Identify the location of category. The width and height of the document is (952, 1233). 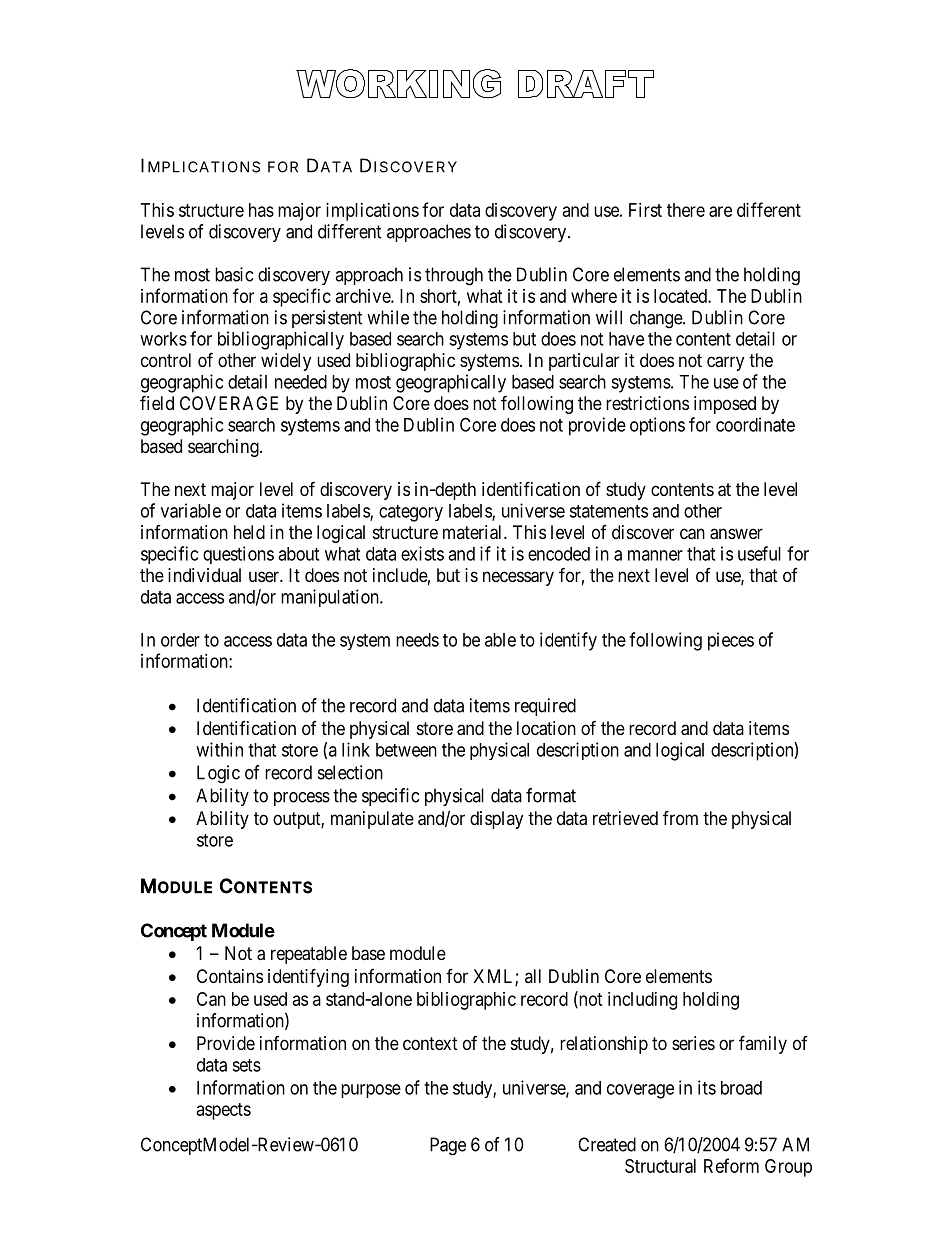
(411, 513).
